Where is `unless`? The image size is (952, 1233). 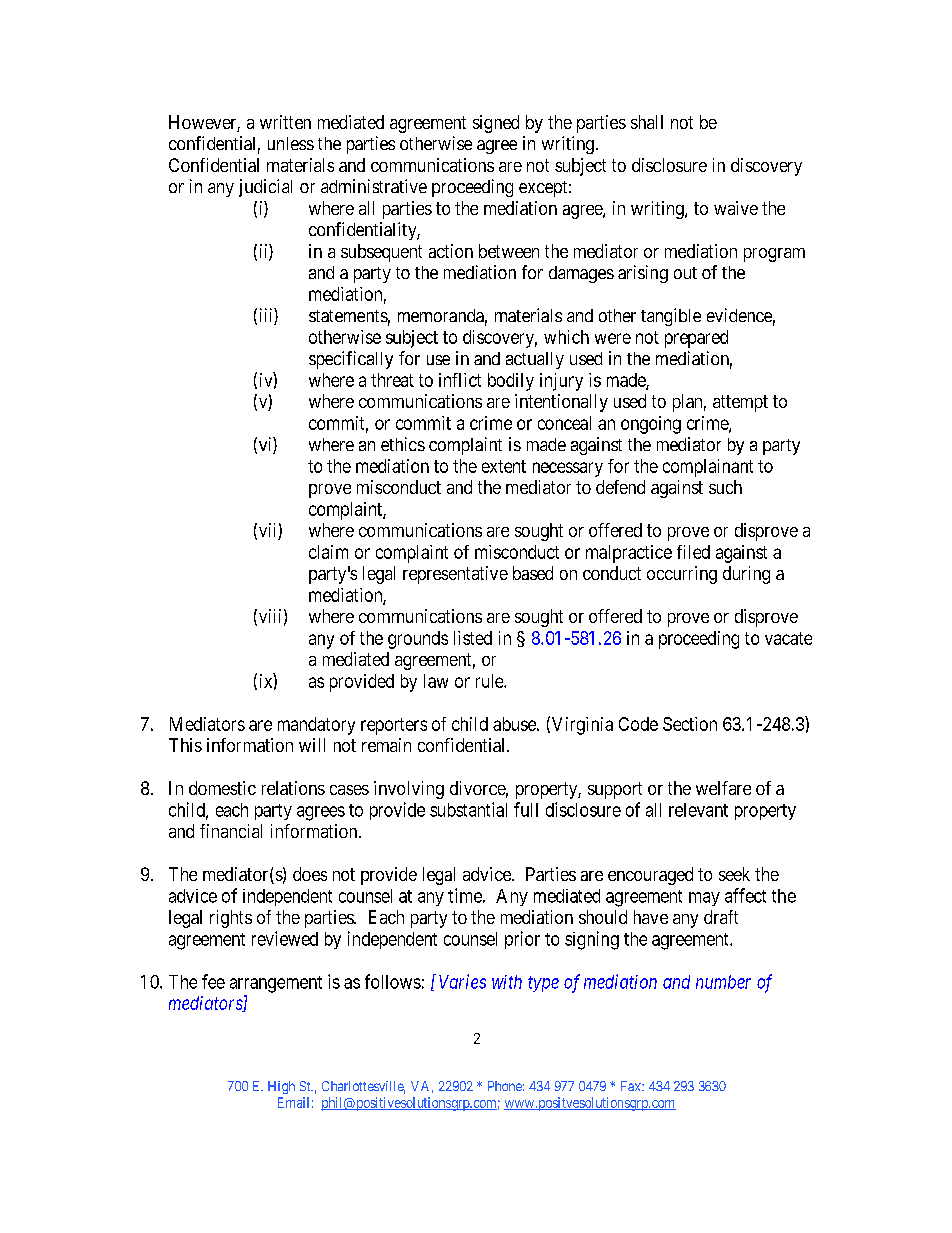 unless is located at coordinates (291, 143).
